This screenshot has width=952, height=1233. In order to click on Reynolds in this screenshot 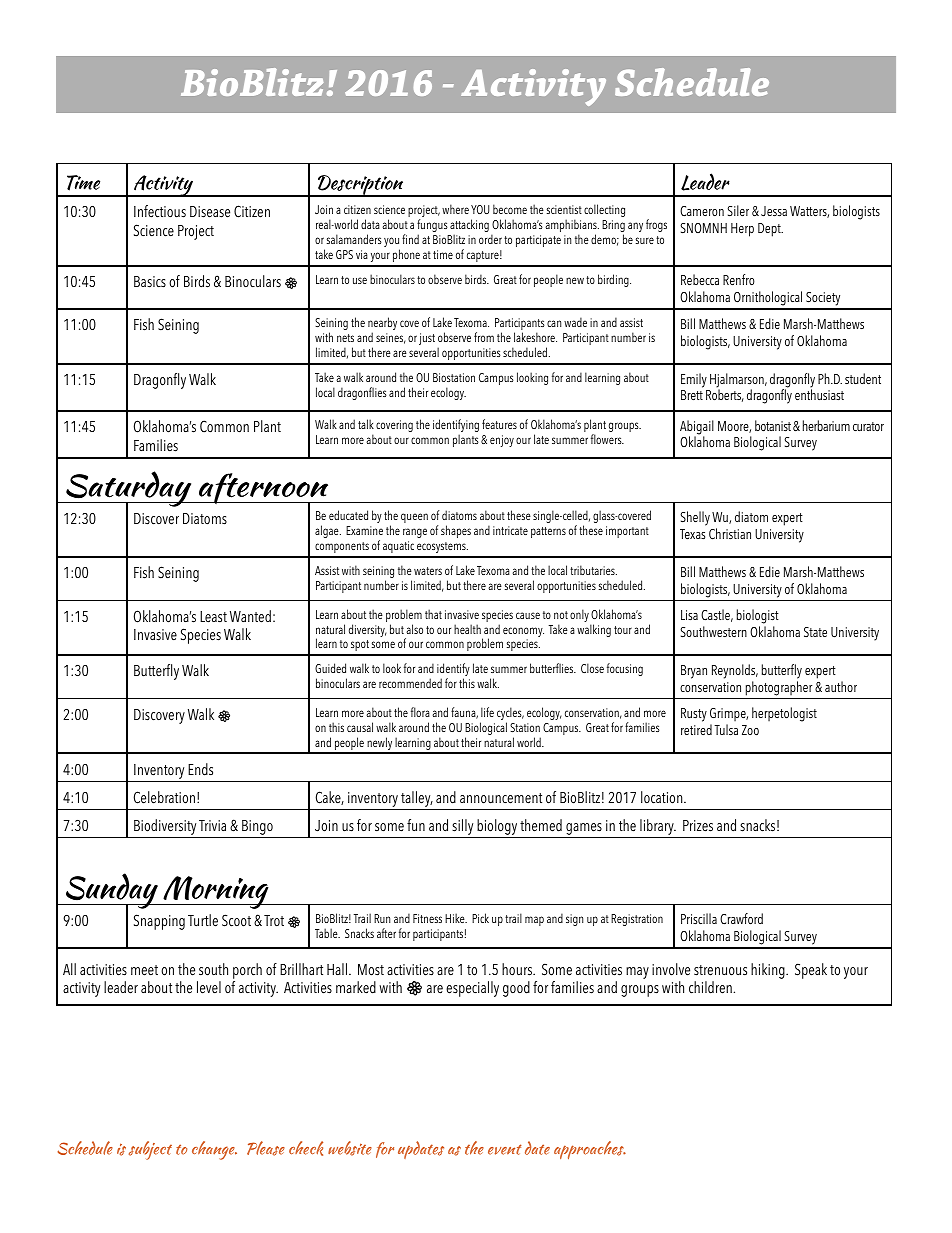, I will do `click(735, 671)`.
